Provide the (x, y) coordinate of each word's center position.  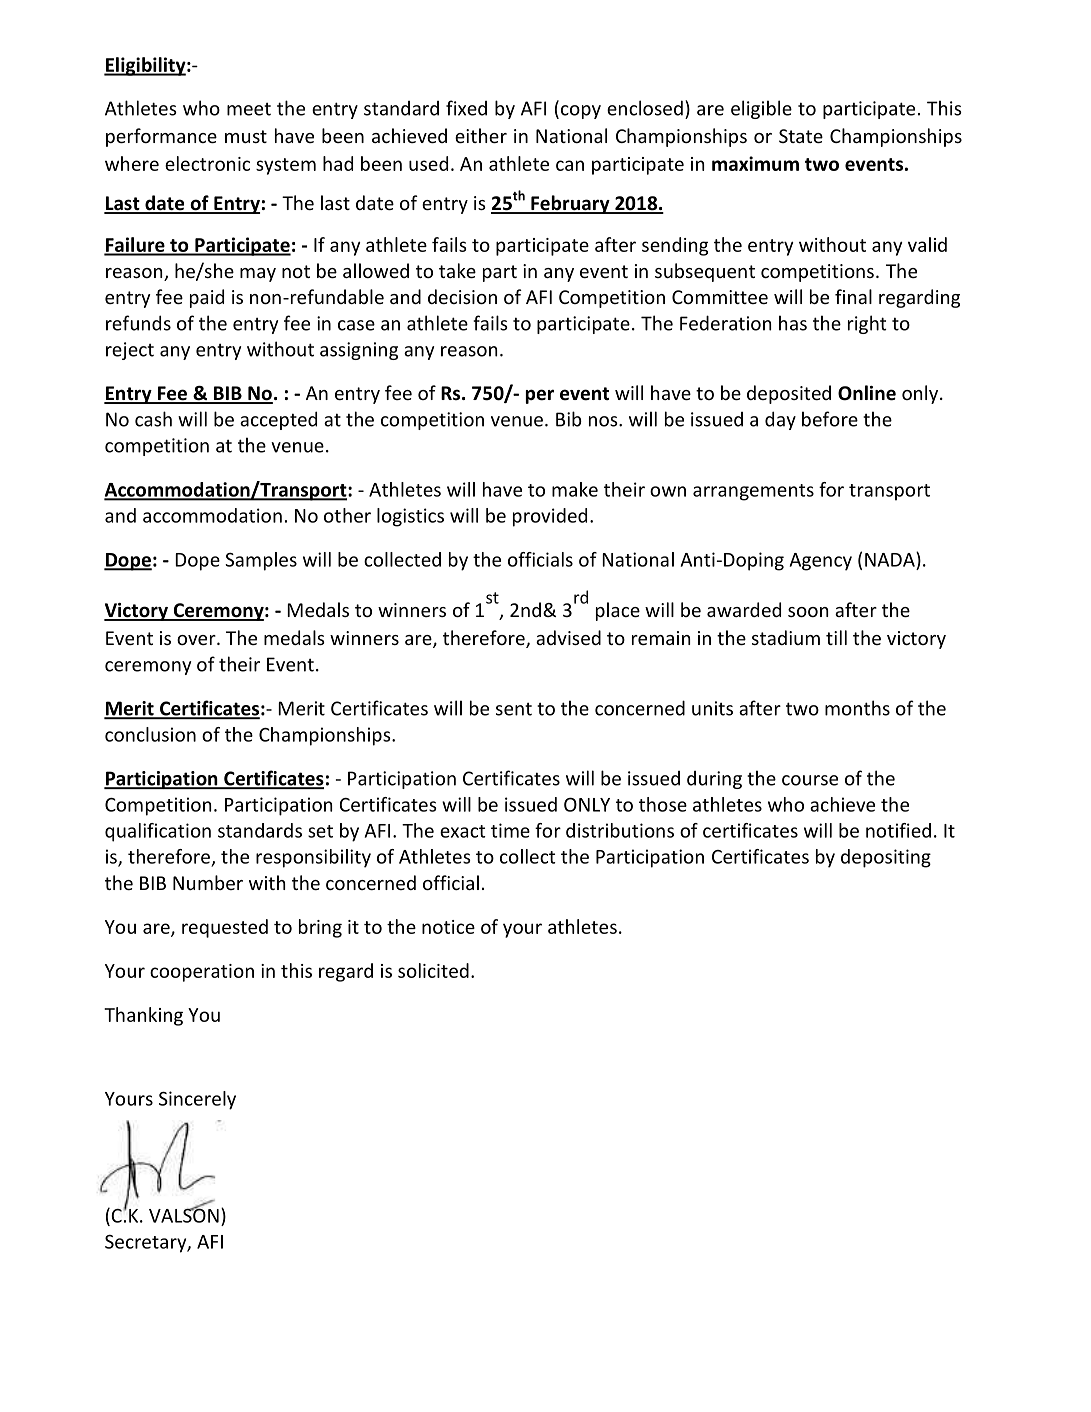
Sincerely (197, 1100)
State (801, 136)
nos (604, 421)
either (481, 135)
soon (808, 612)
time (510, 830)
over (197, 640)
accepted (278, 420)
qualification (158, 832)
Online (867, 393)
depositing (886, 858)
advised (568, 637)
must (246, 136)
